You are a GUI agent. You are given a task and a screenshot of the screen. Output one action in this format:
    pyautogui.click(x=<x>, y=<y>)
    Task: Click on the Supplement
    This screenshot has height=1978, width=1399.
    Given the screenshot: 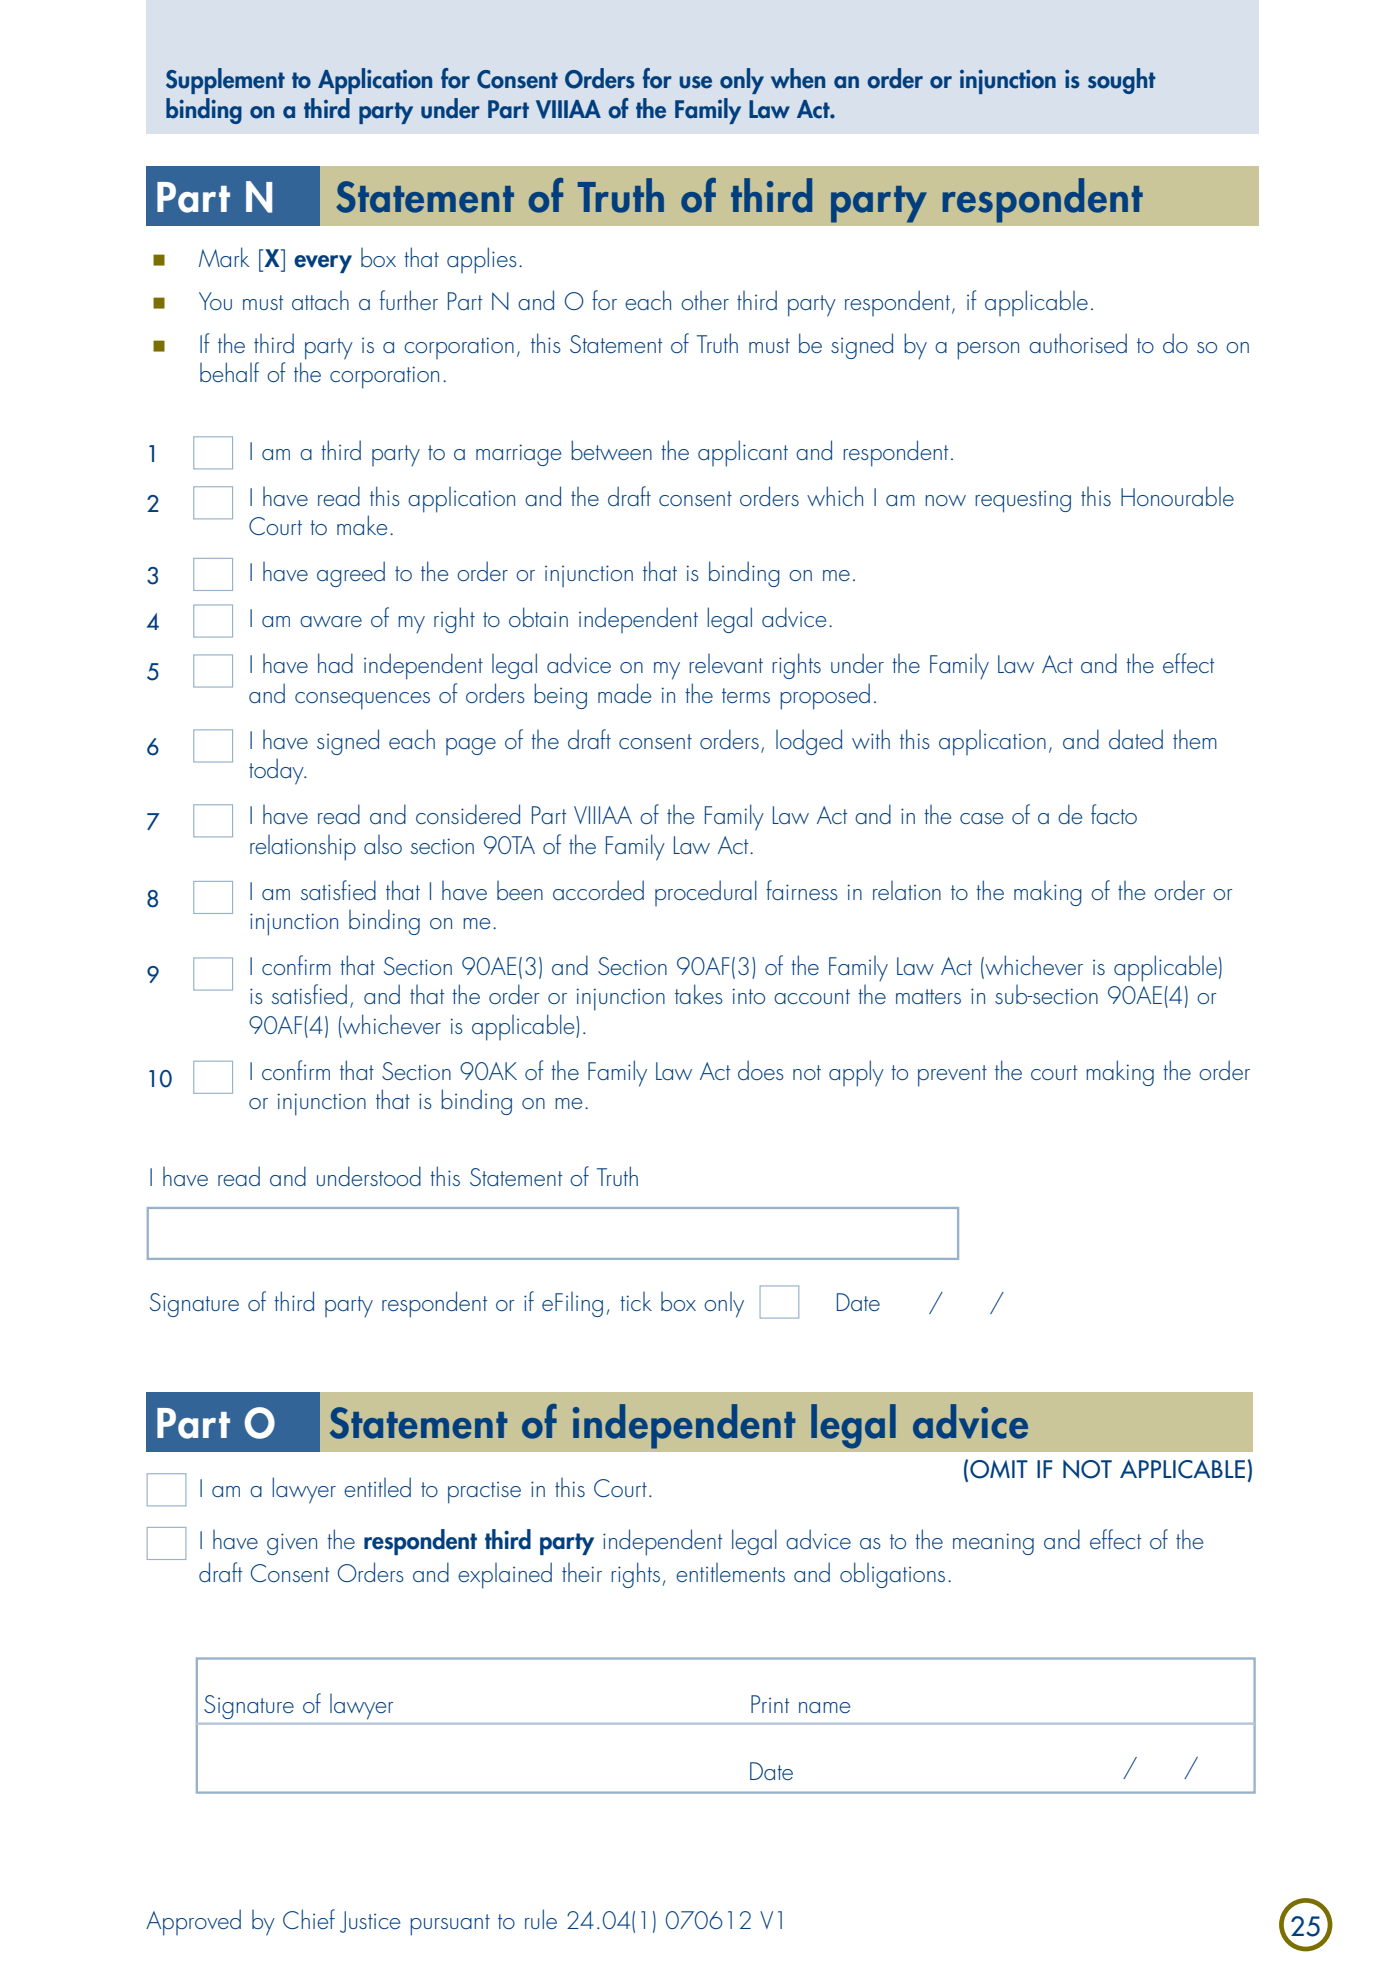 What is the action you would take?
    pyautogui.click(x=225, y=81)
